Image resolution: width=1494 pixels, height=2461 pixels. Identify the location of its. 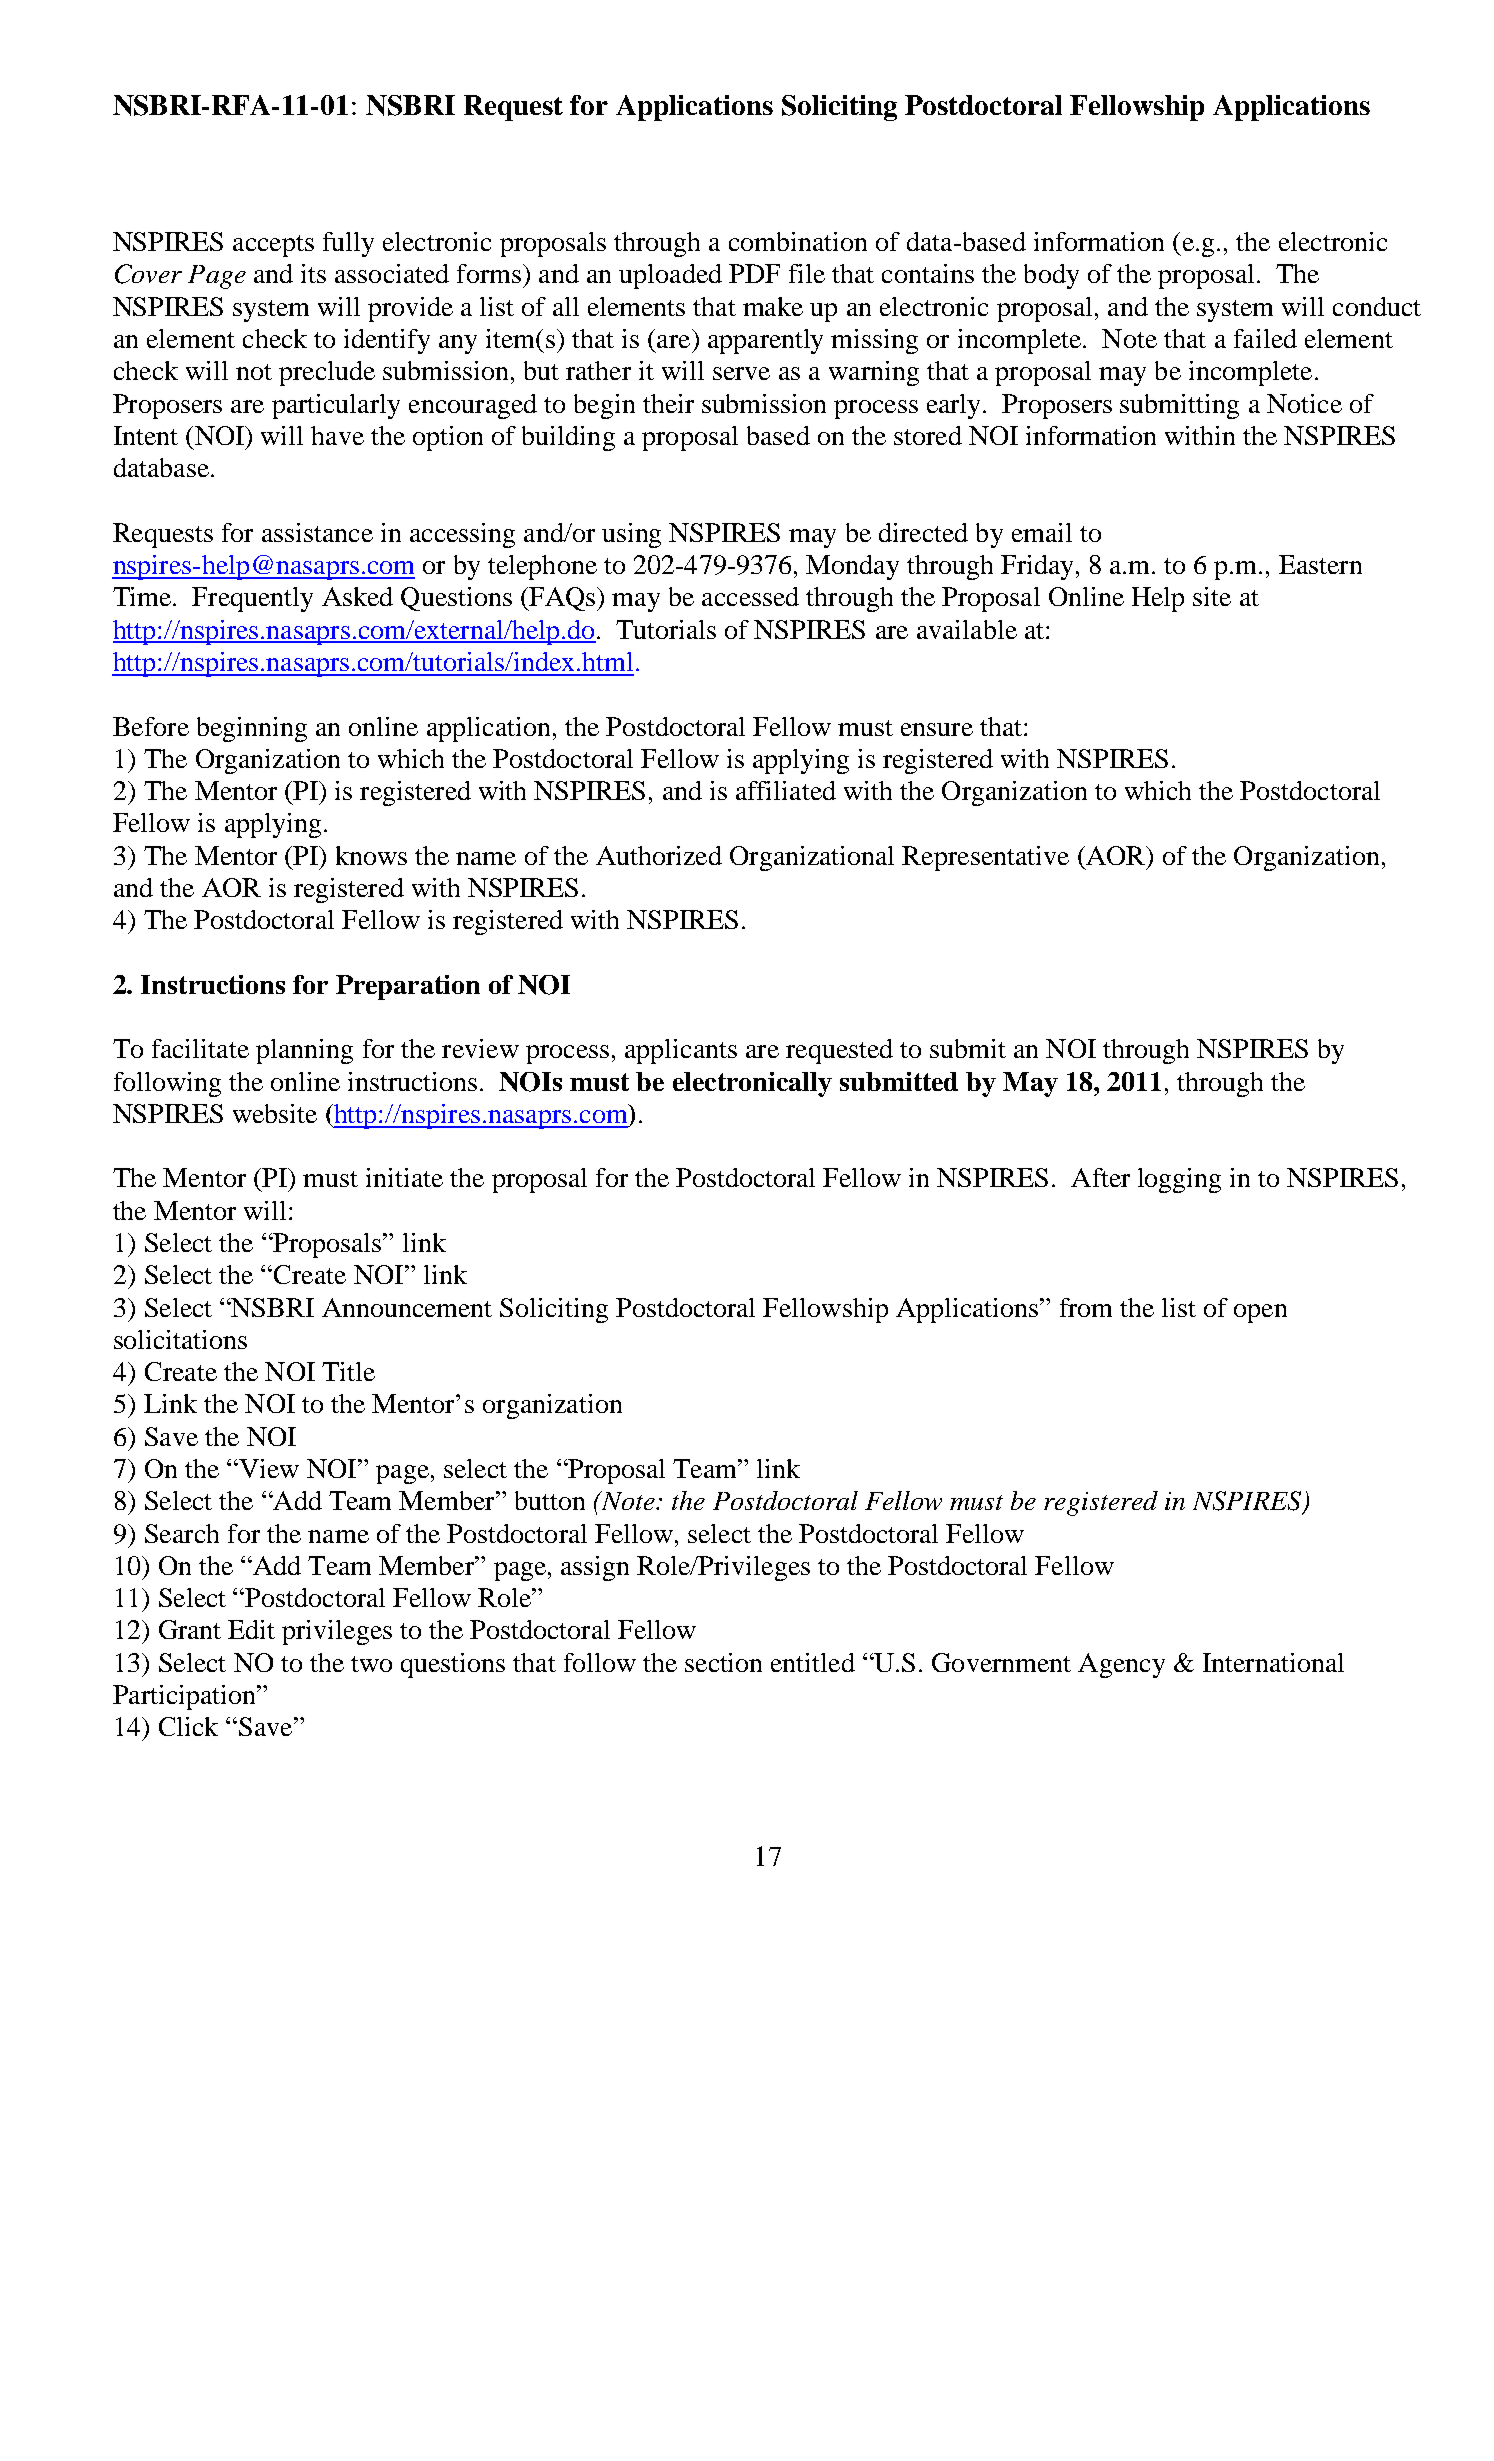
(313, 273).
